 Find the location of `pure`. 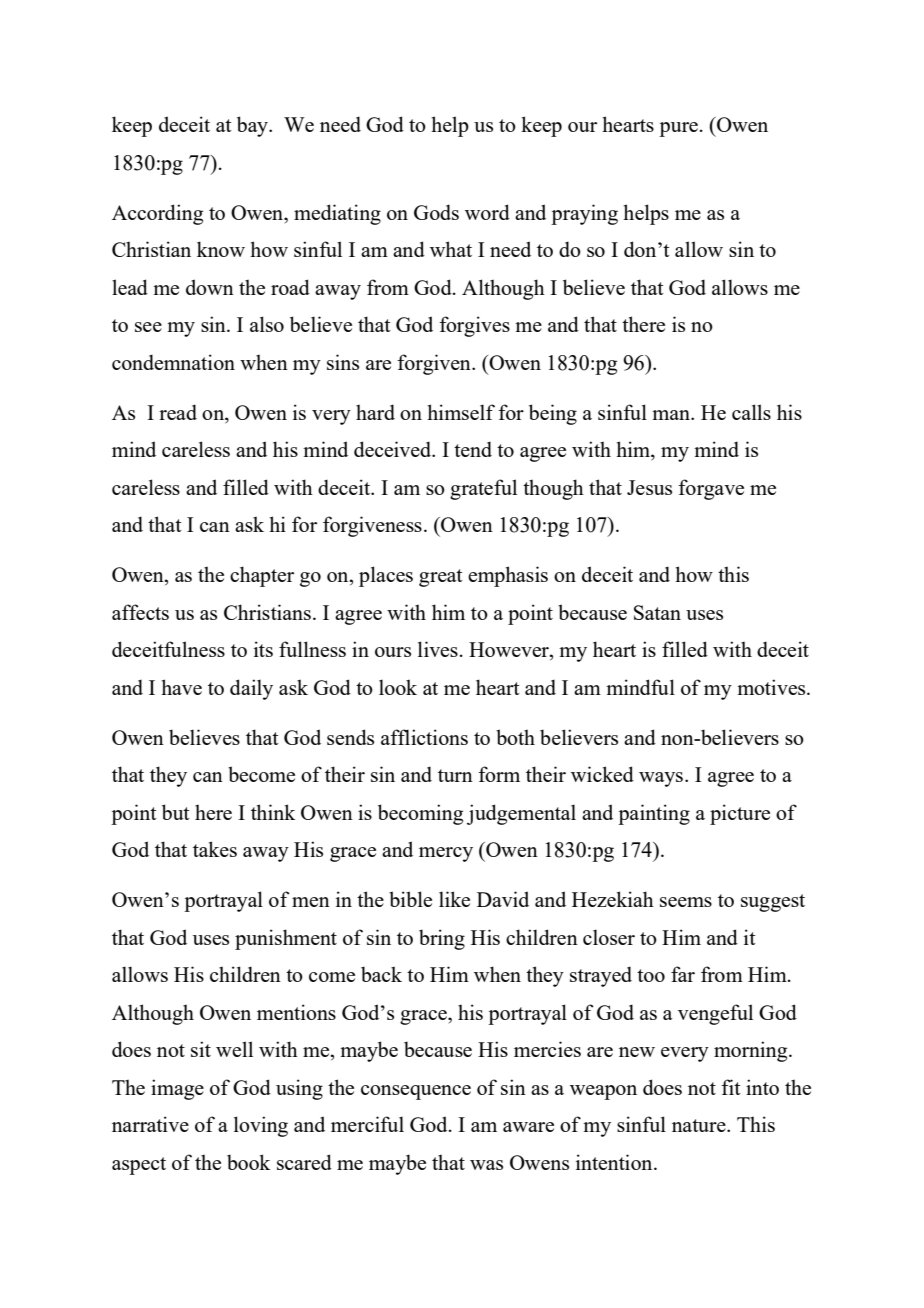

pure is located at coordinates (678, 129).
